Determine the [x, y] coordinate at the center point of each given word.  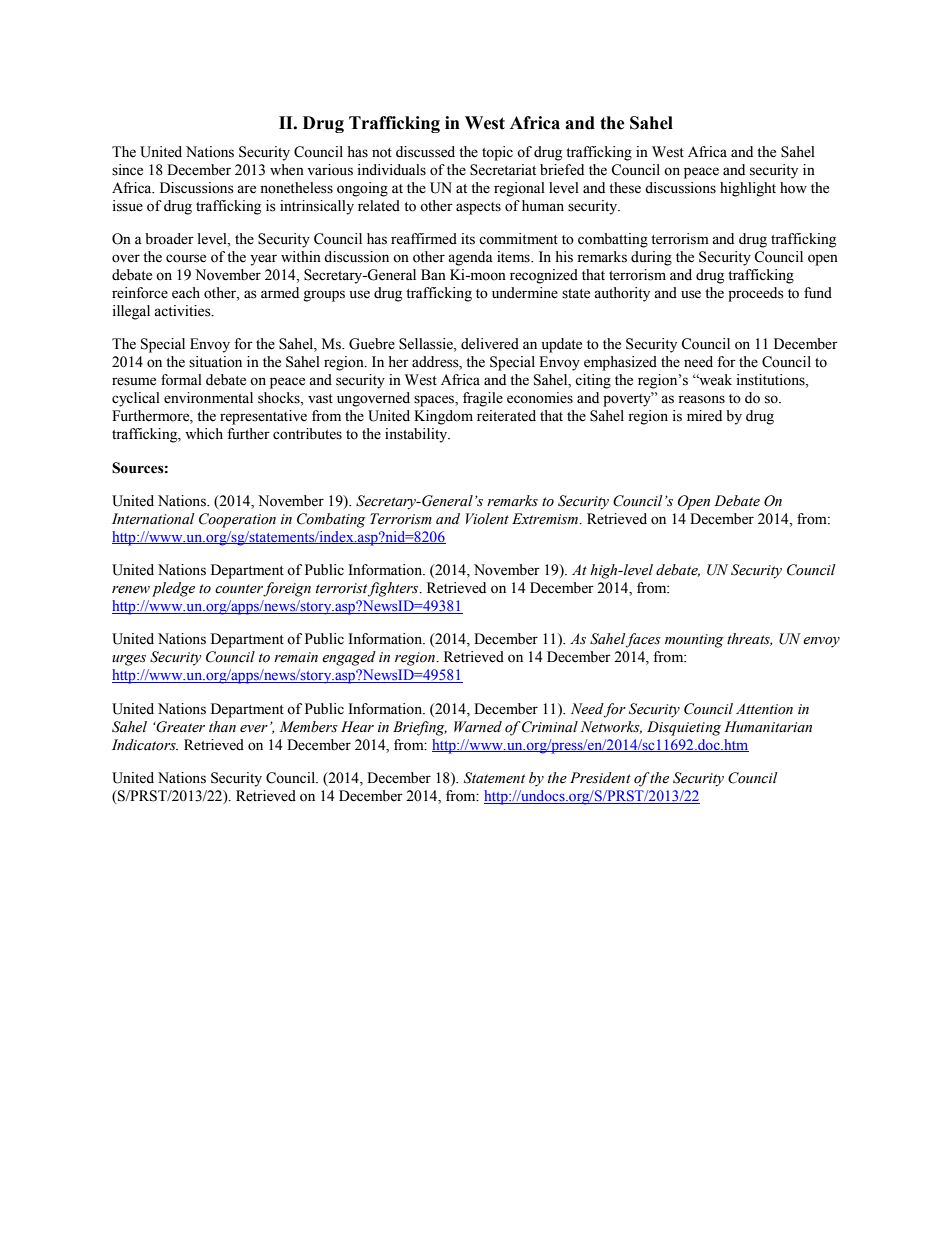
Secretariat [503, 170]
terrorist [341, 588]
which [204, 434]
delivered [490, 344]
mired [704, 416]
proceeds [756, 294]
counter [239, 589]
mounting [694, 641]
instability [417, 435]
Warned [478, 727]
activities [183, 311]
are [246, 189]
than [222, 727]
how [793, 188]
